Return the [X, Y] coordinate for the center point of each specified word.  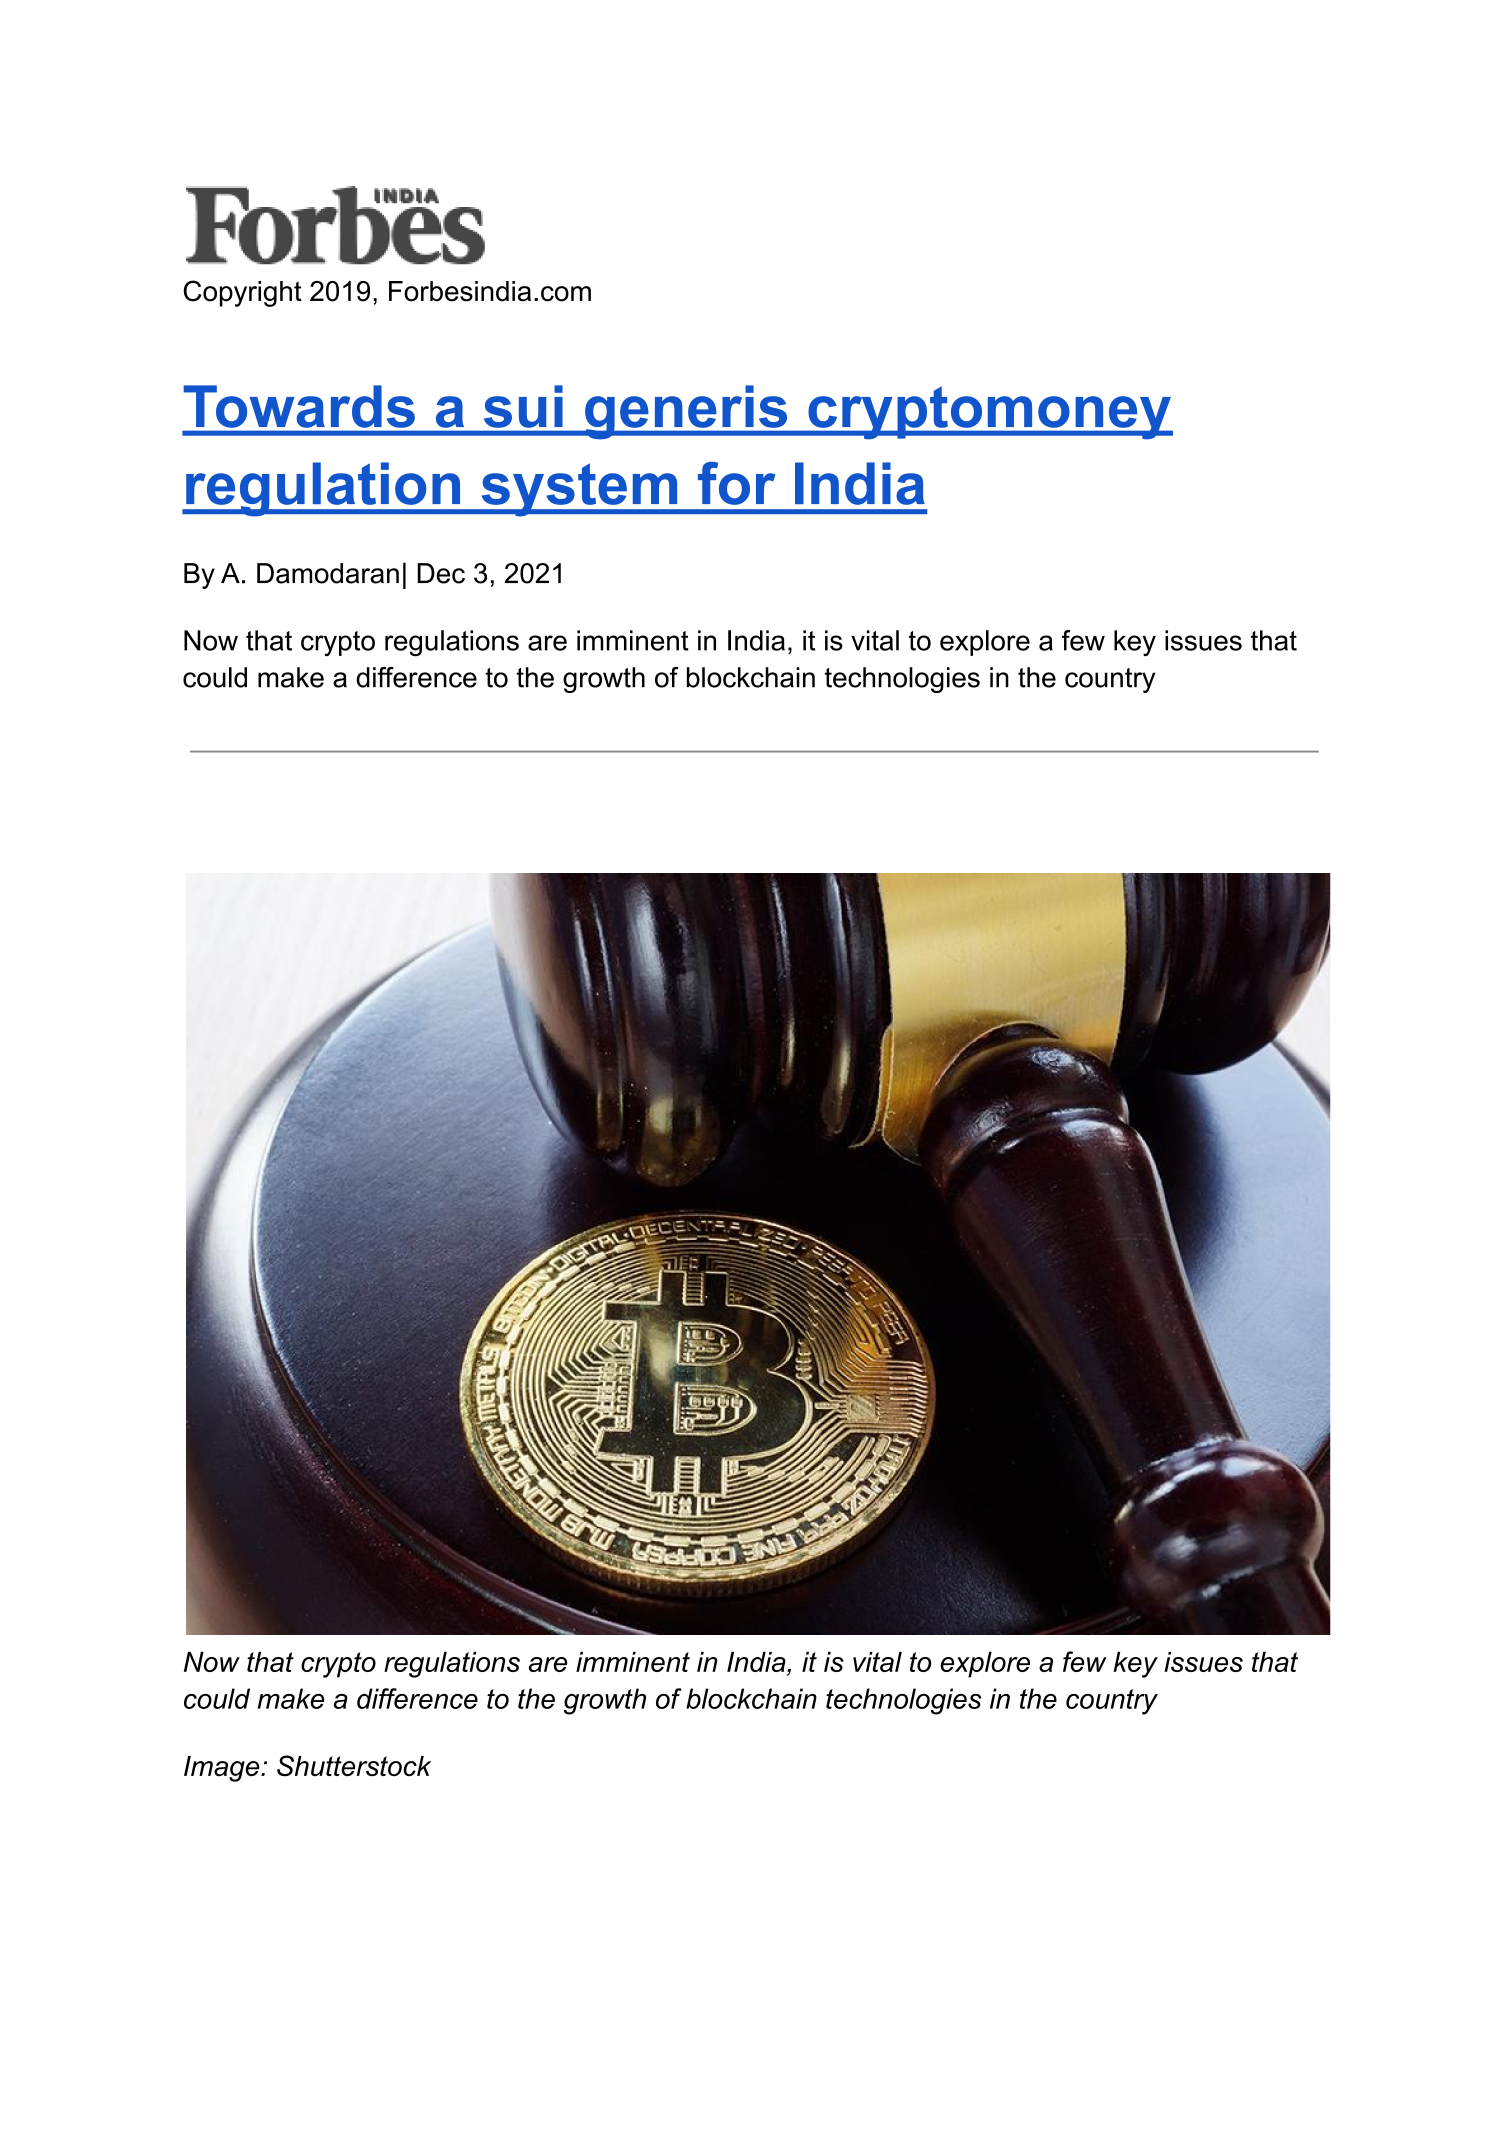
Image [223, 1769]
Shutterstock [354, 1766]
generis [686, 412]
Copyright [242, 293]
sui [523, 406]
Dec [441, 573]
